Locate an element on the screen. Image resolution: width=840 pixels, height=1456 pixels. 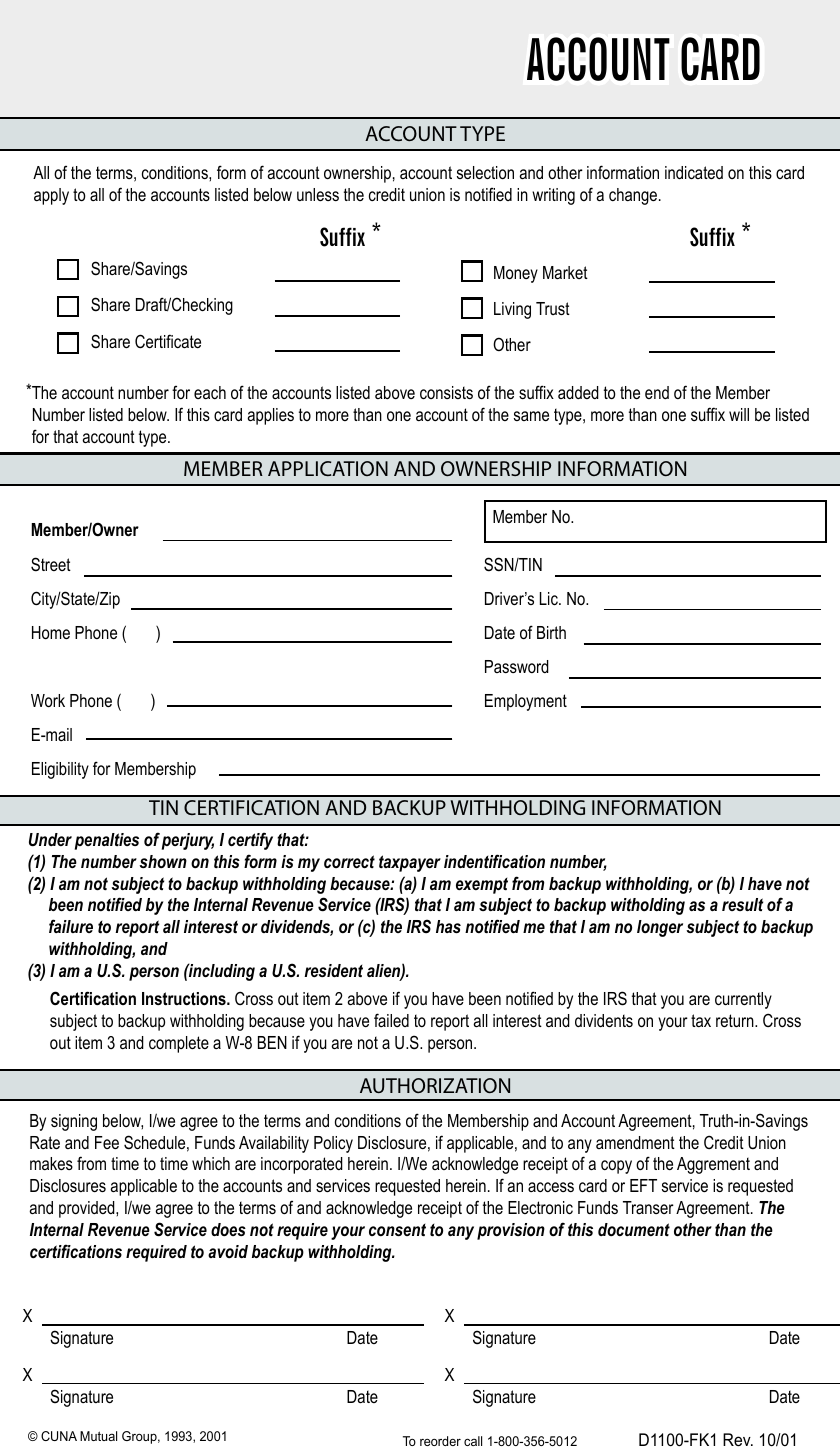
Mutual is located at coordinates (98, 1436).
